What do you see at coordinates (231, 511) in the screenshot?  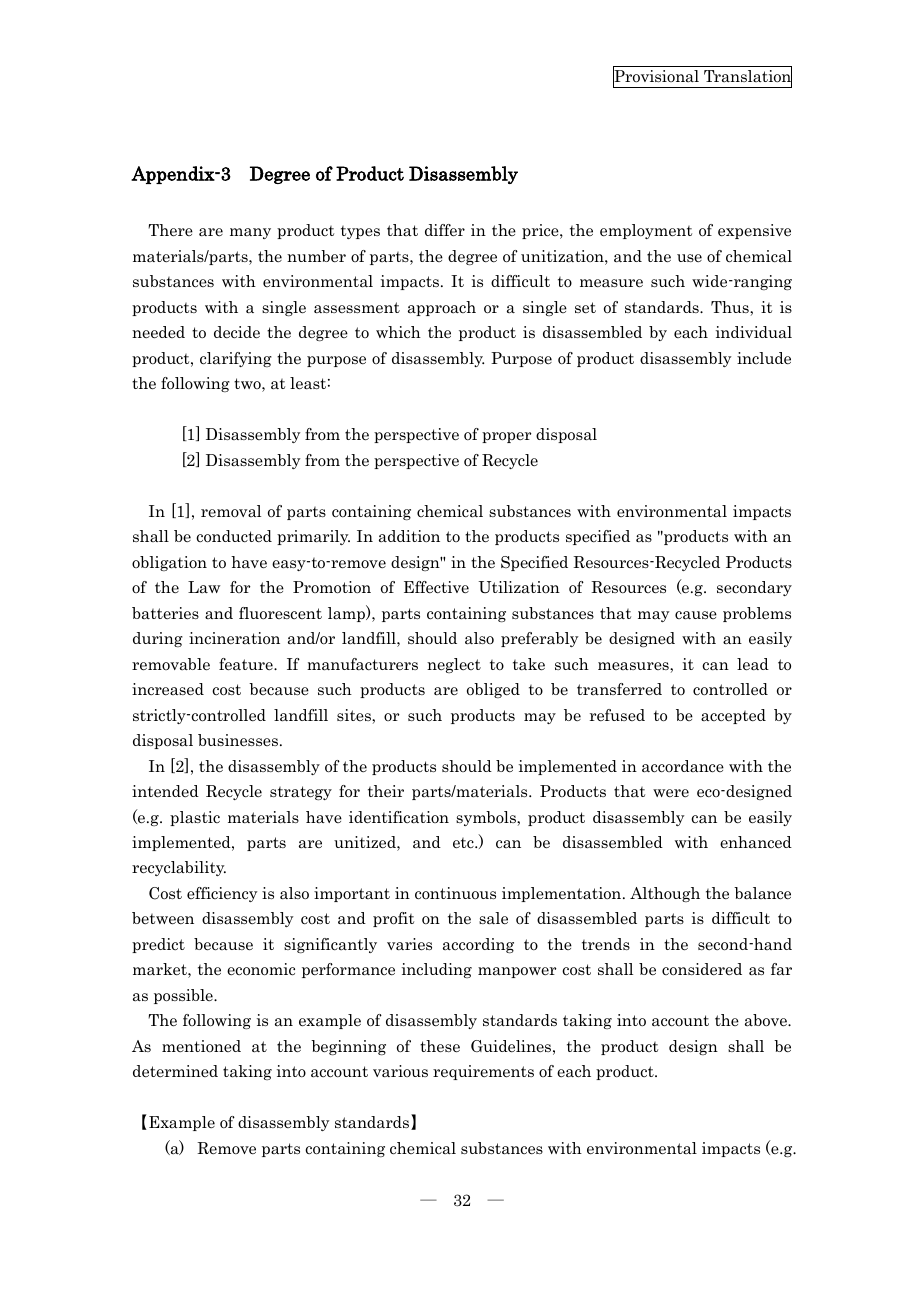 I see `removal` at bounding box center [231, 511].
